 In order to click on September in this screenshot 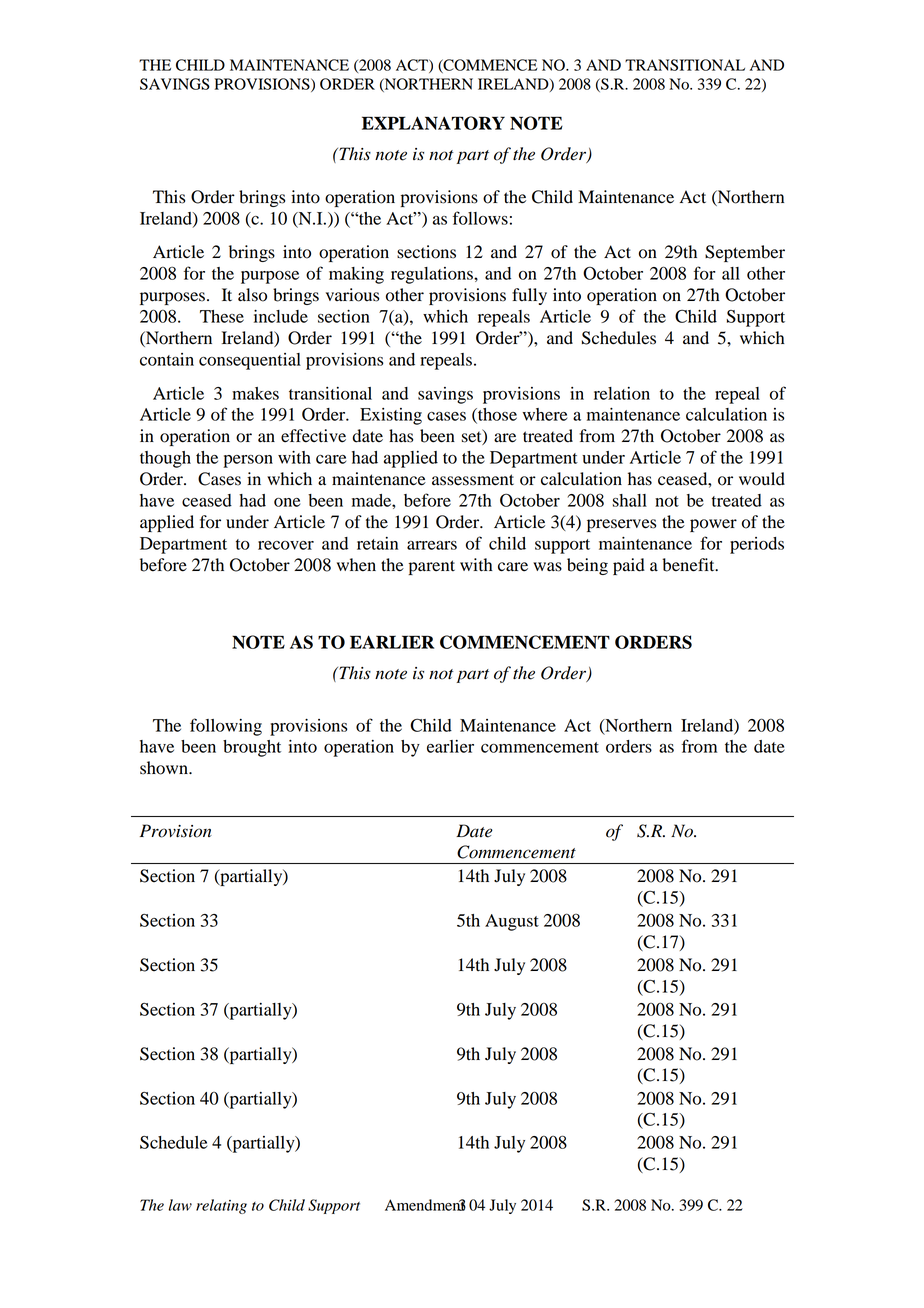, I will do `click(745, 253)`.
